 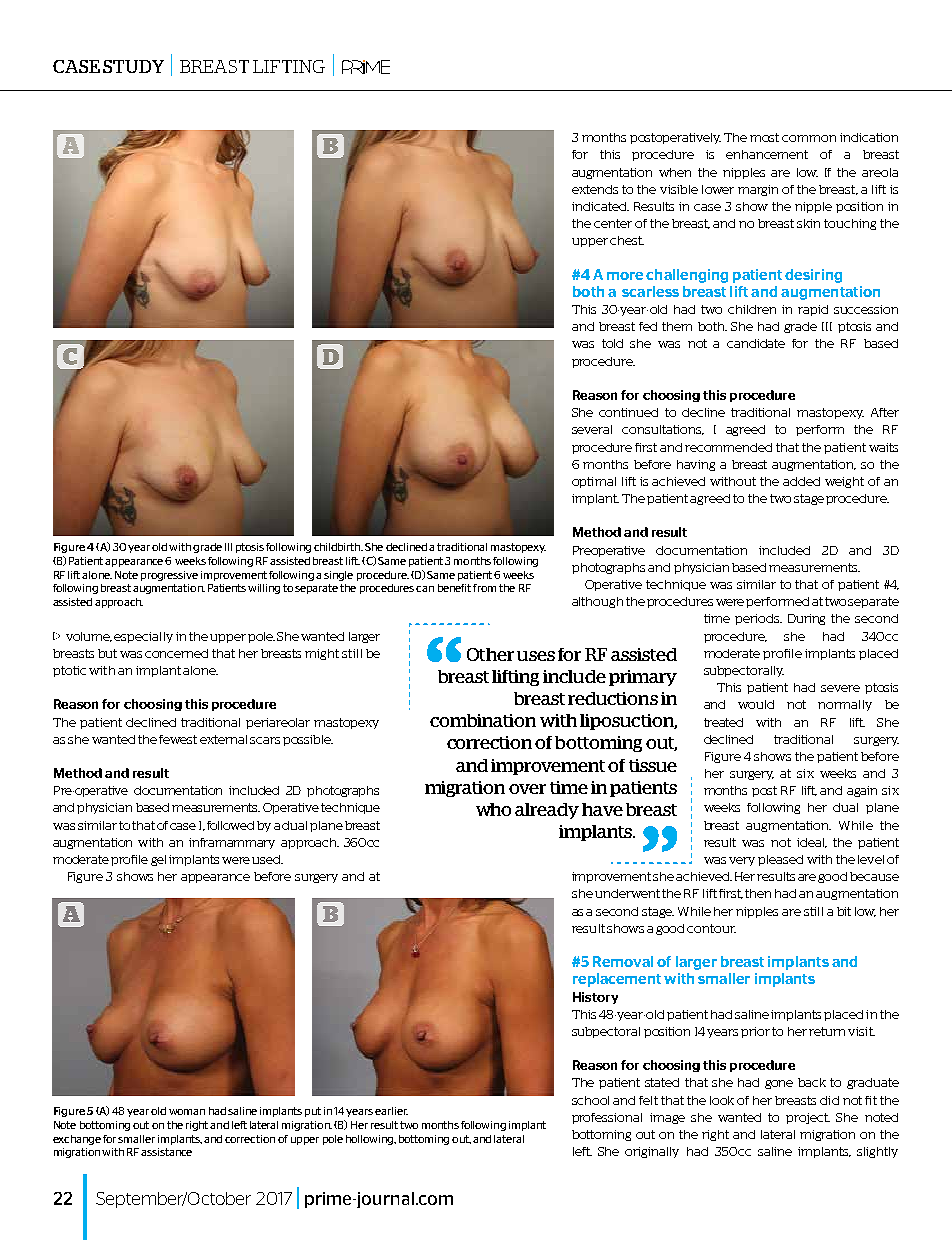 What do you see at coordinates (187, 1112) in the page?
I see `woman` at bounding box center [187, 1112].
